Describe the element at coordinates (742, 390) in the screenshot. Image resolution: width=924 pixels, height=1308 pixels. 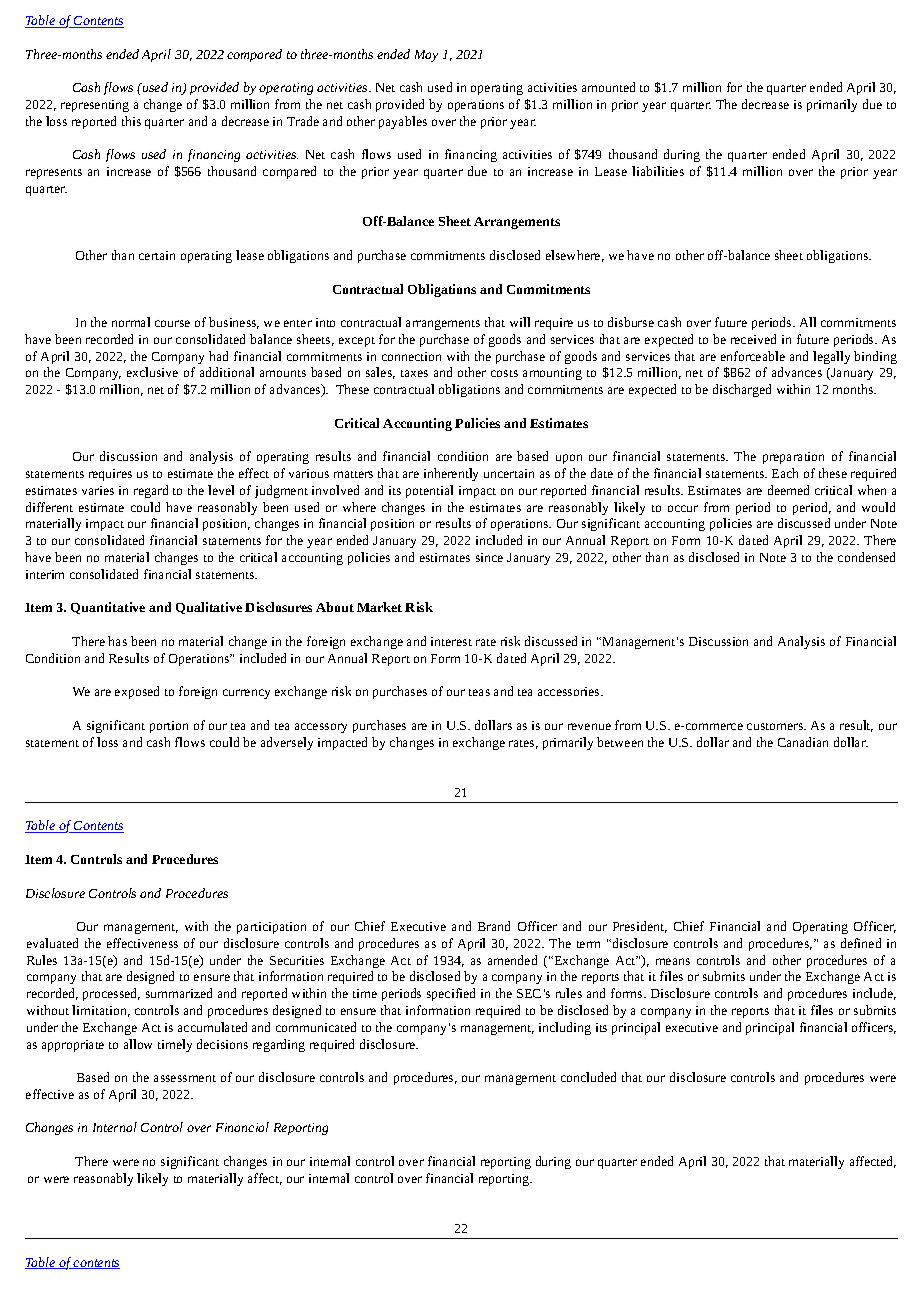
I see `discharged` at that location.
